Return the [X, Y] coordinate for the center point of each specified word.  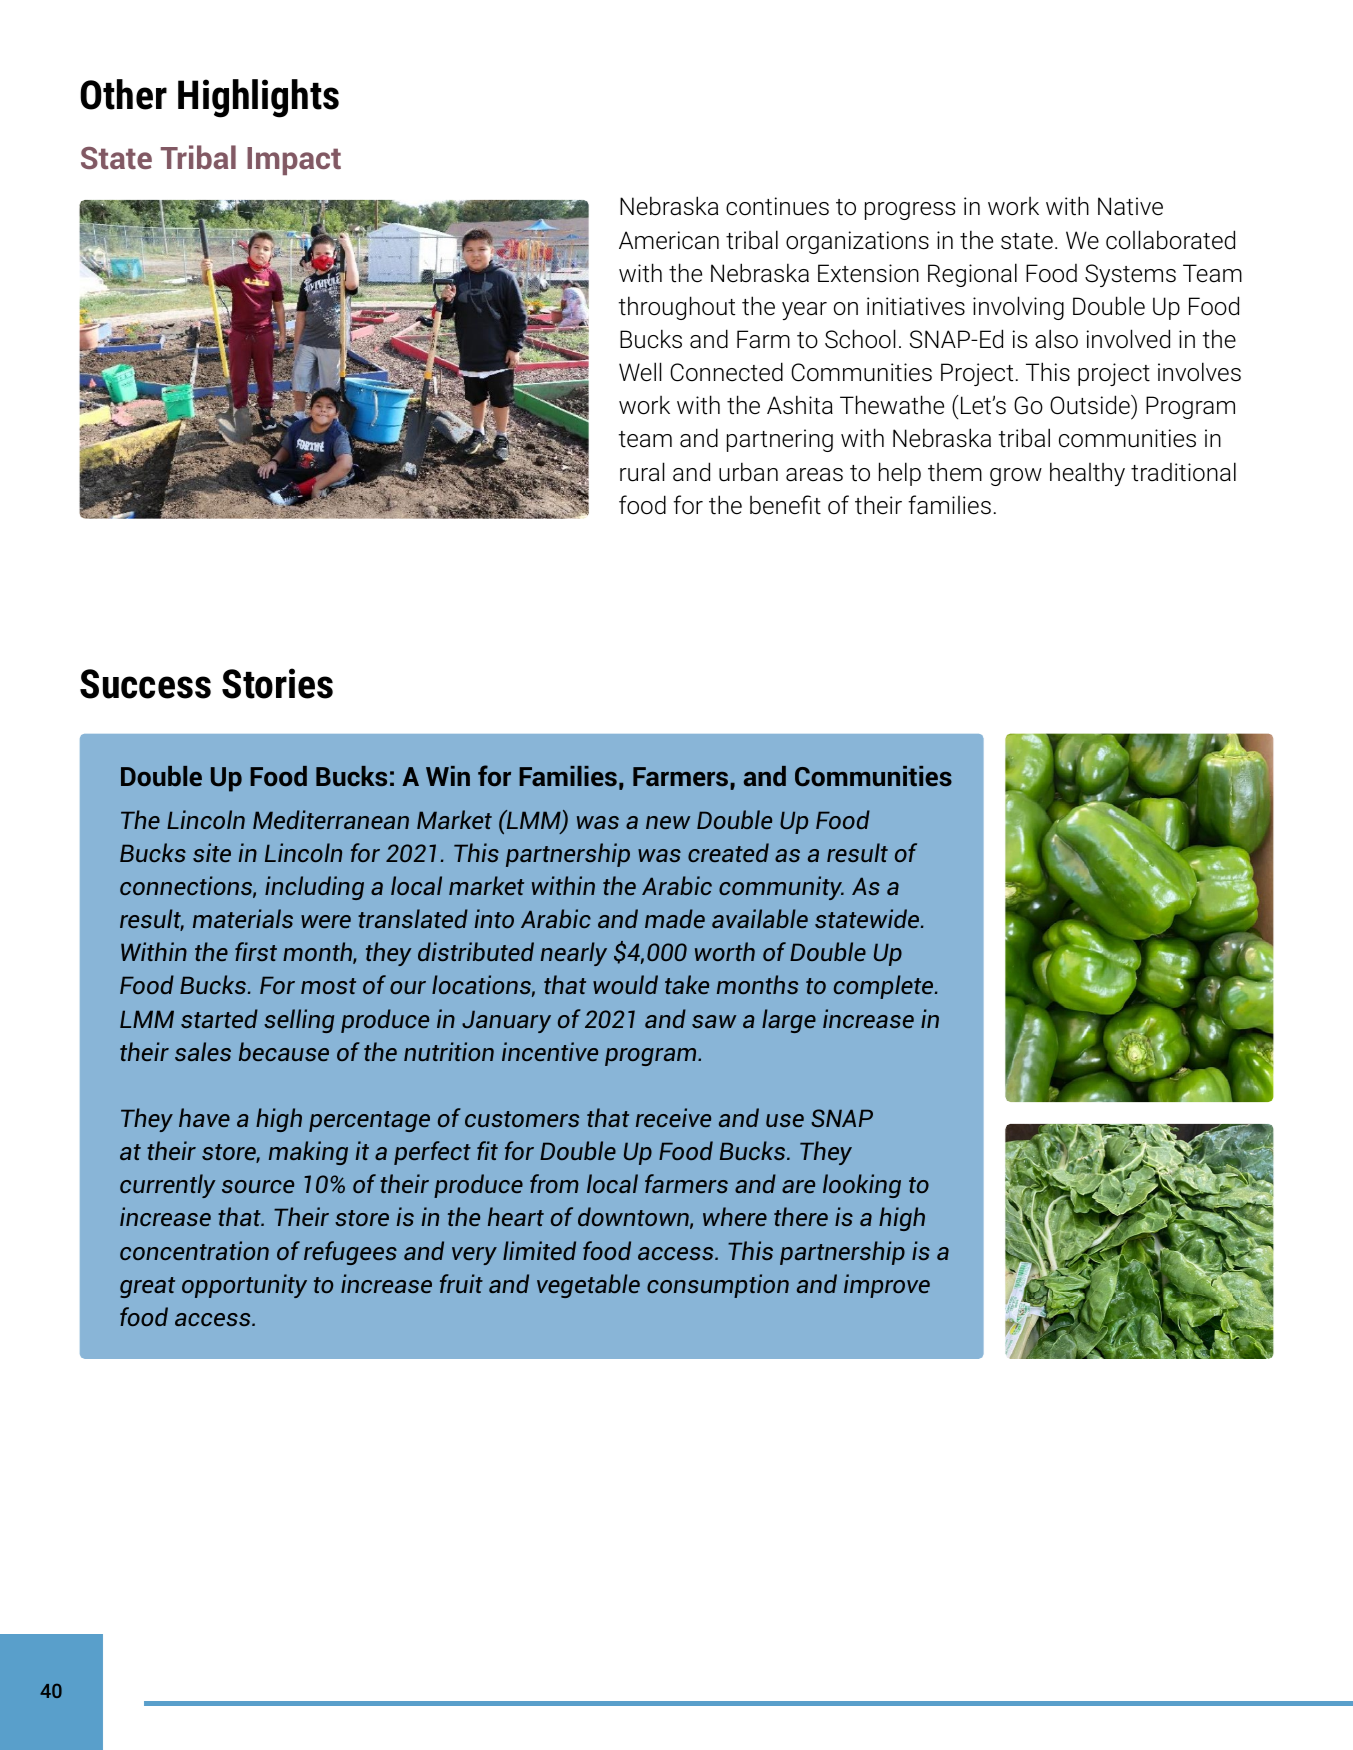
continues [777, 206]
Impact [294, 161]
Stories [277, 683]
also [1056, 339]
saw [714, 1021]
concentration [194, 1250]
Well [640, 372]
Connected [726, 372]
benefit [785, 505]
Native [1130, 206]
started [219, 1018]
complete [885, 987]
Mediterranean [331, 819]
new [668, 822]
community [781, 888]
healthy [1087, 474]
